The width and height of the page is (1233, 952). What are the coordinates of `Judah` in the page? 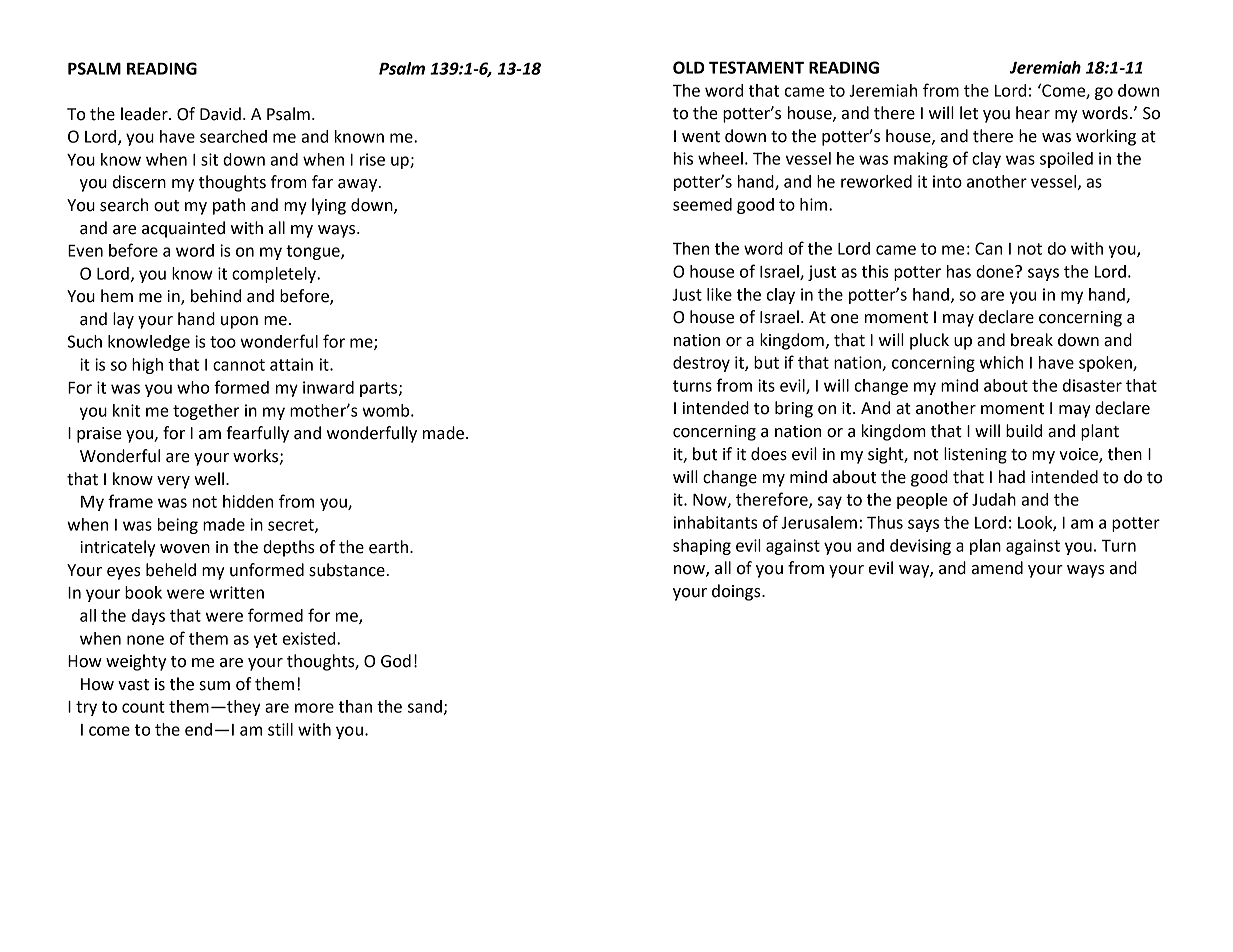 It's located at (994, 499).
